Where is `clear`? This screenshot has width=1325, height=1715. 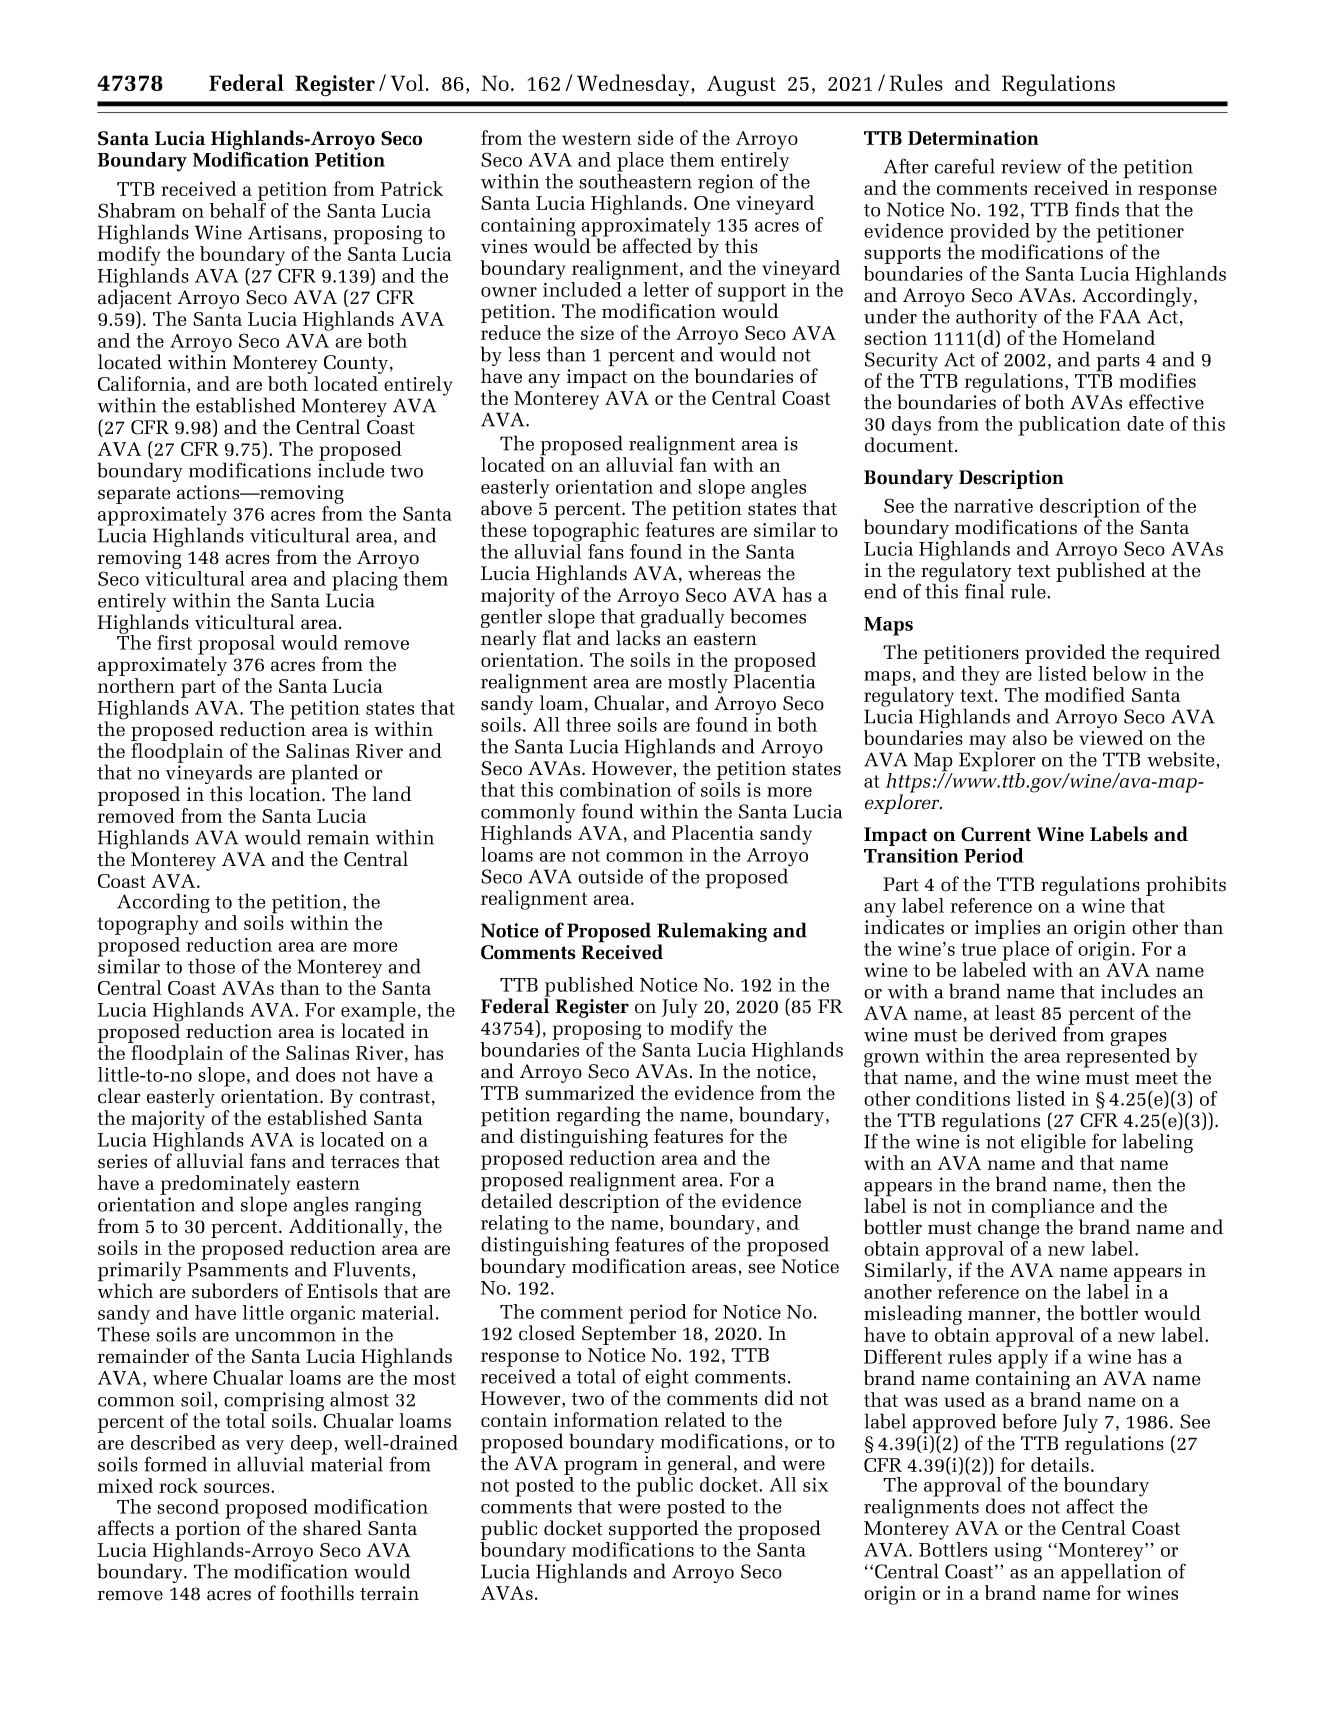
clear is located at coordinates (119, 1096).
